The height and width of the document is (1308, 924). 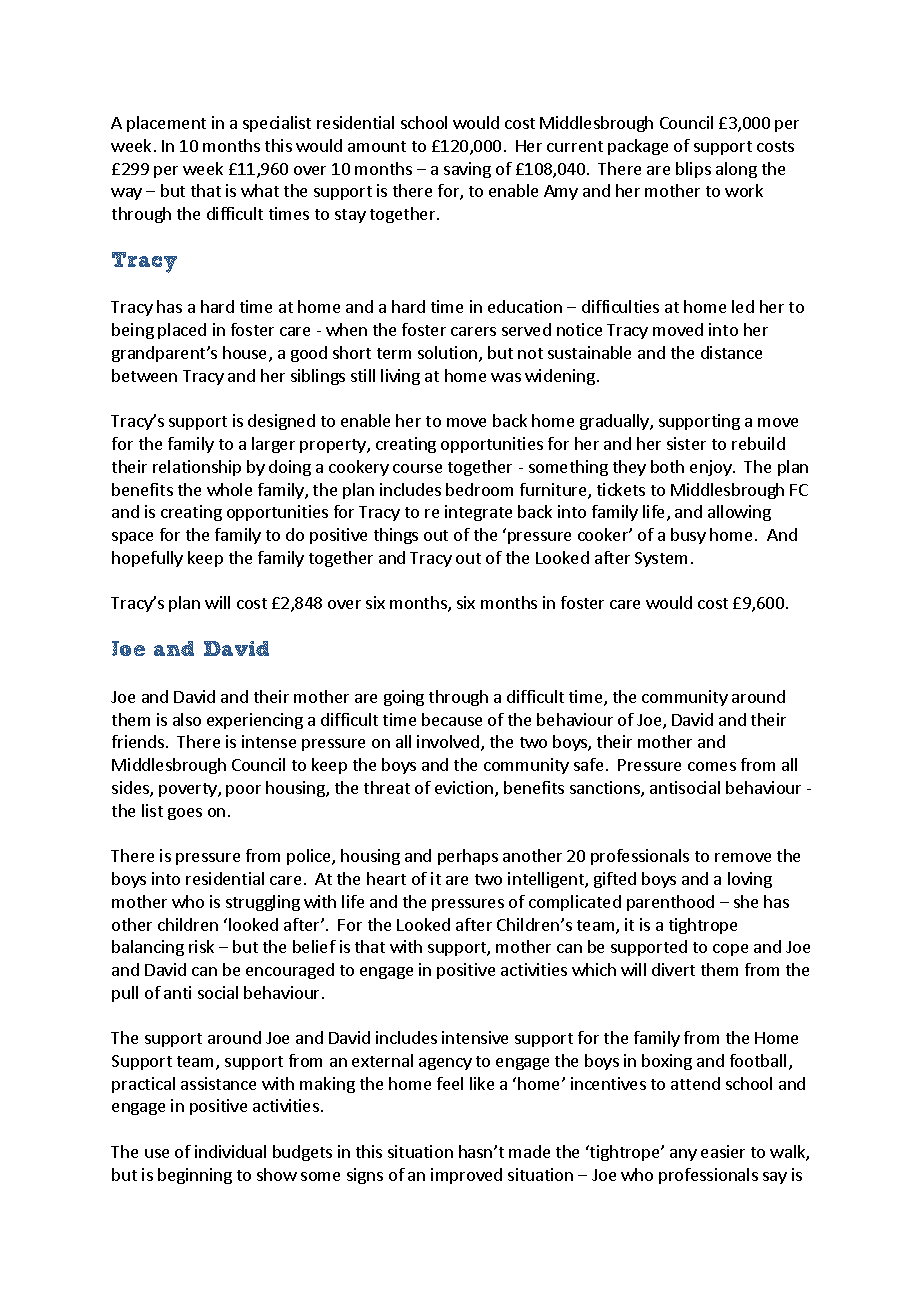 I want to click on also, so click(x=187, y=719).
